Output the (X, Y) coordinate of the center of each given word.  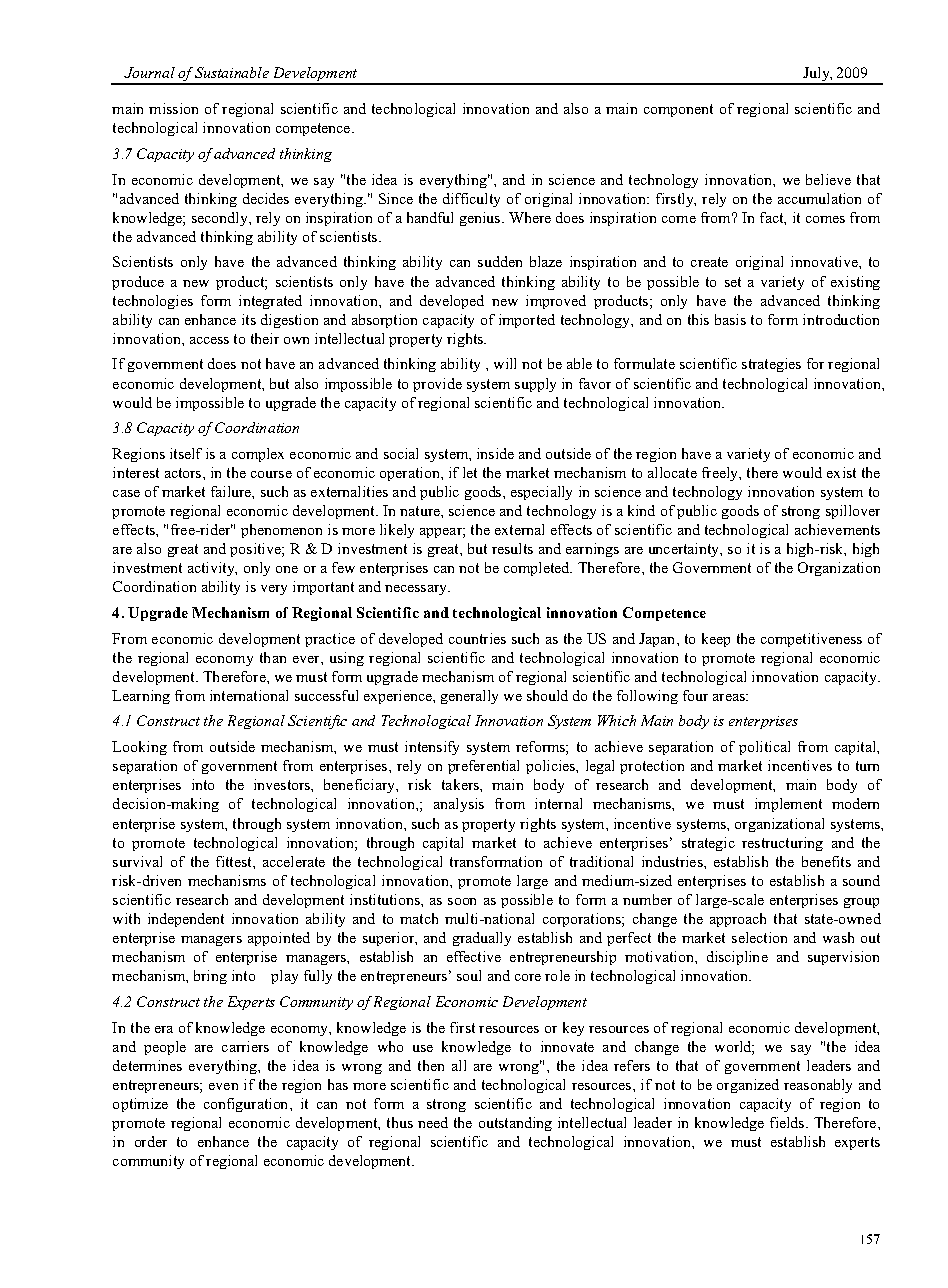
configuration (247, 1105)
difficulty (471, 200)
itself (186, 453)
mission (173, 108)
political (764, 748)
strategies (771, 365)
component (678, 110)
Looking (139, 748)
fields (788, 1122)
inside (495, 453)
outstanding (515, 1124)
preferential (483, 767)
